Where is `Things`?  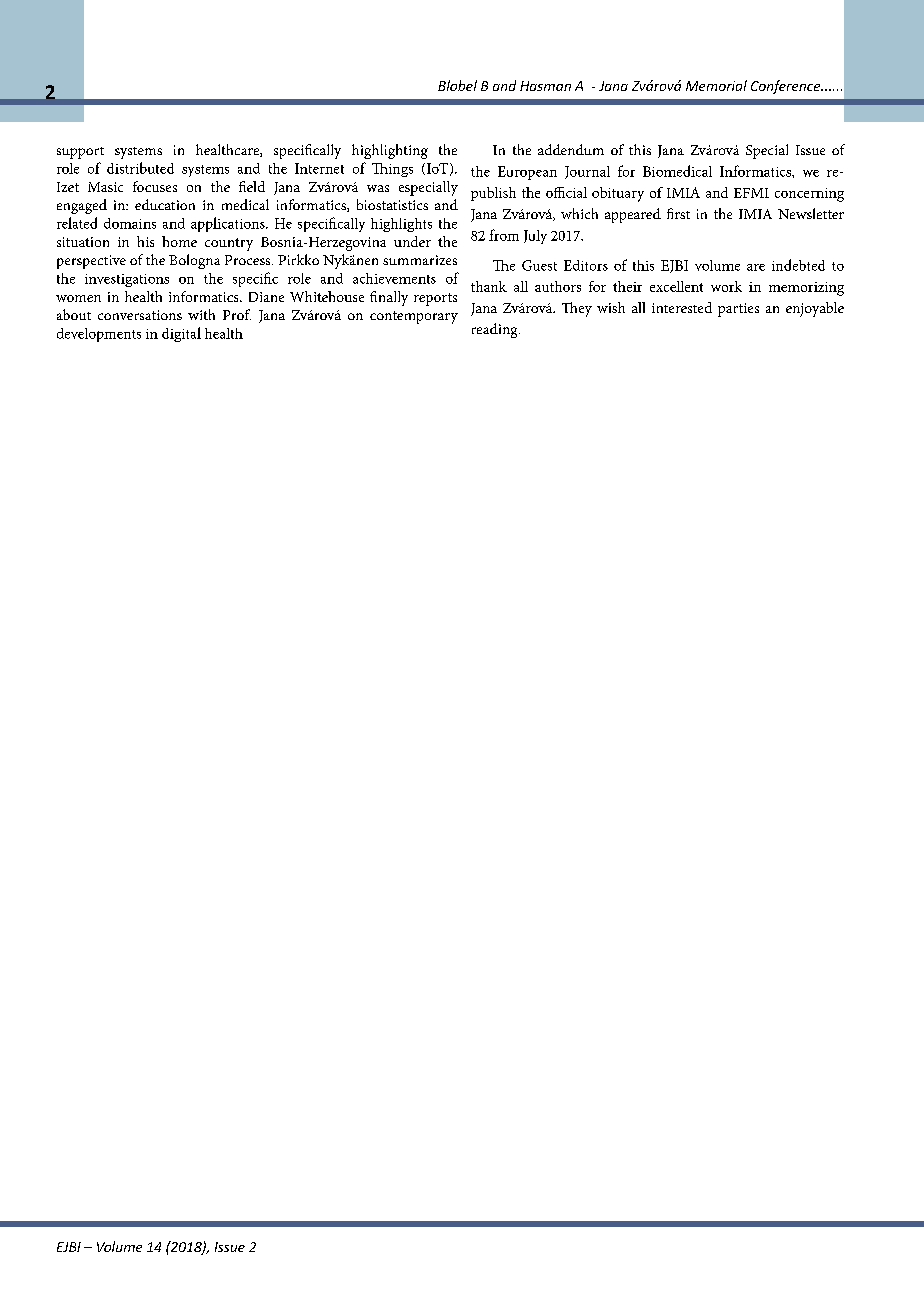 Things is located at coordinates (392, 170).
